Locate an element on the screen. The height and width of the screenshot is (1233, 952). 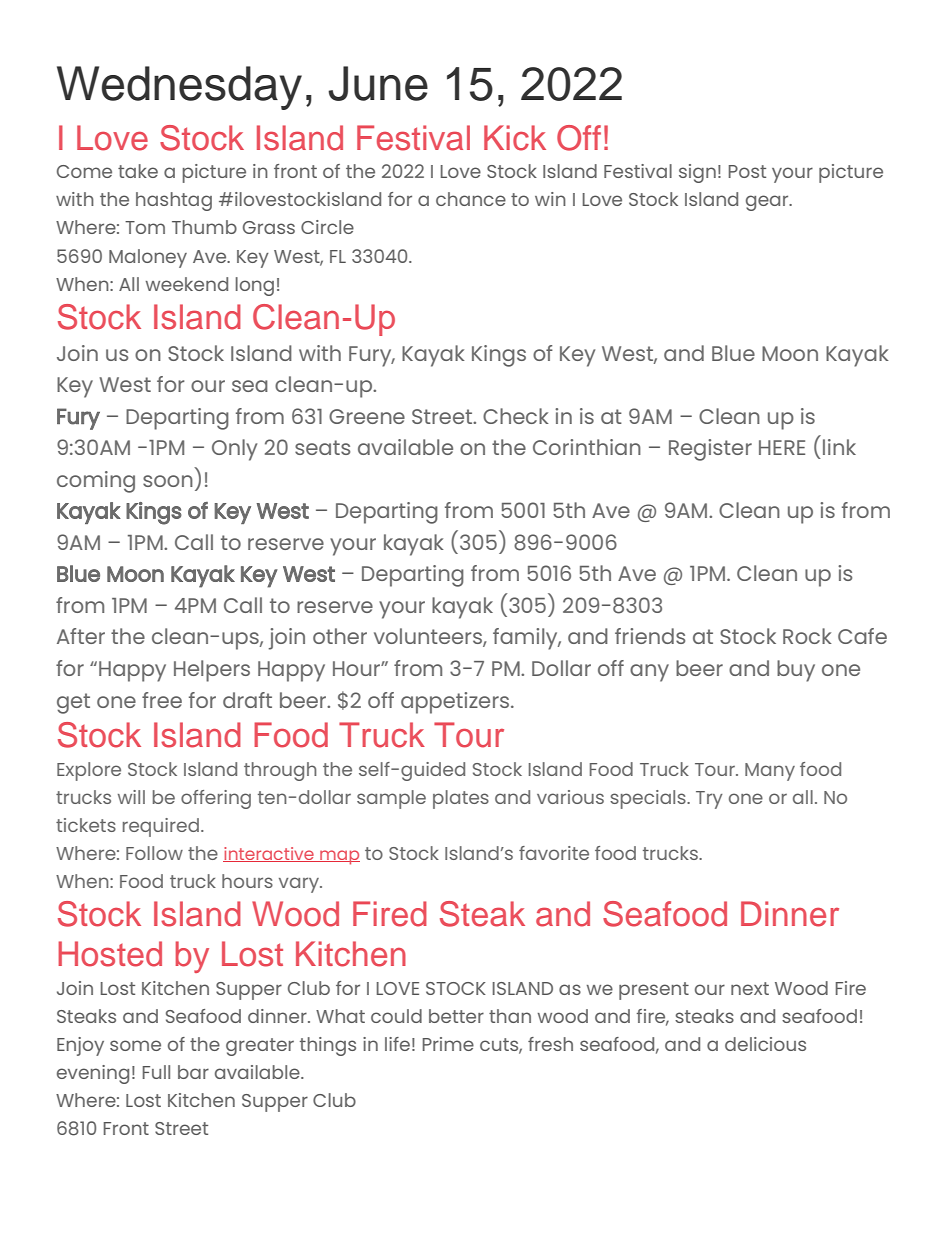
Try is located at coordinates (709, 800).
